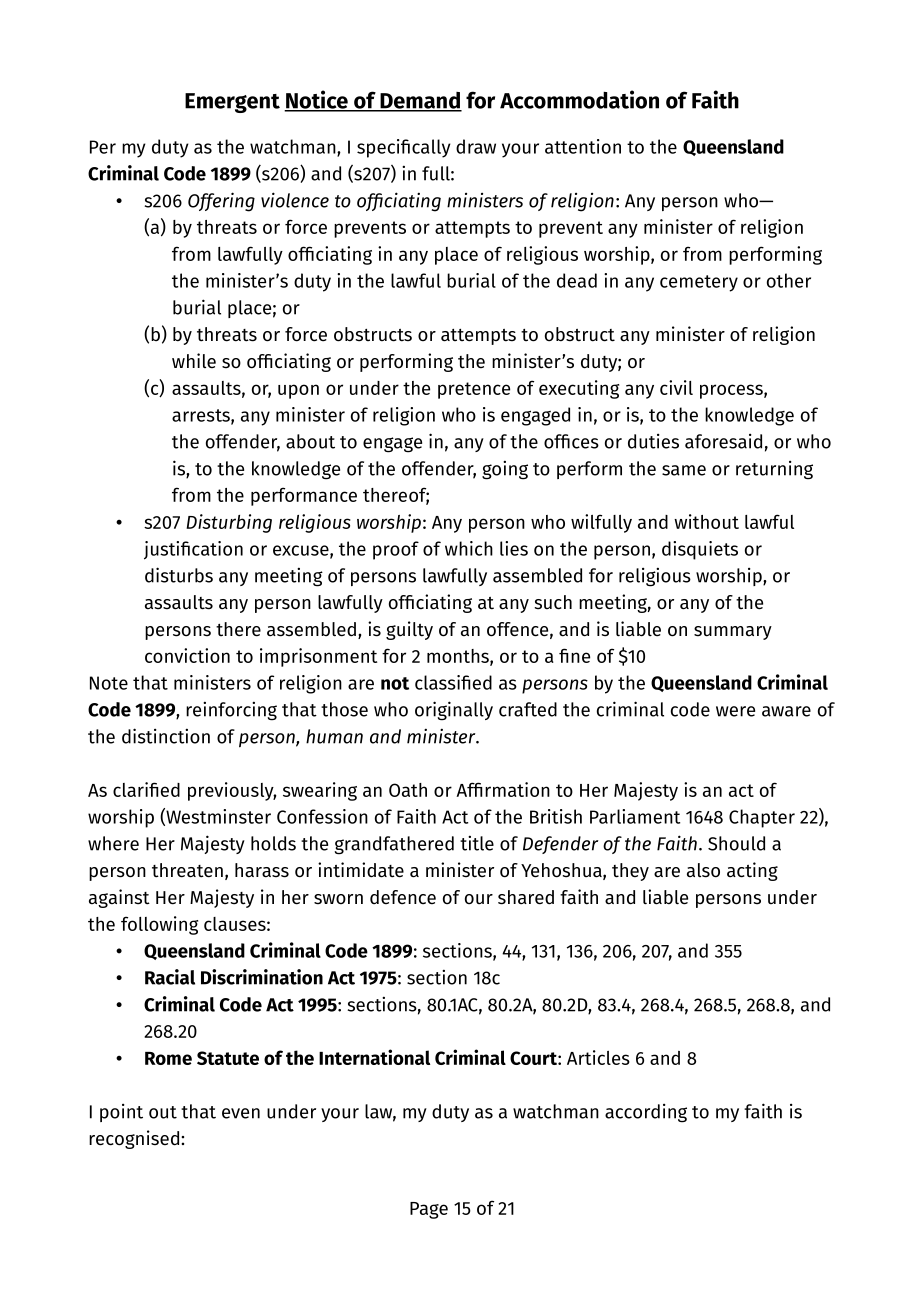 This page has width=924, height=1308. What do you see at coordinates (194, 360) in the page?
I see `while` at bounding box center [194, 360].
